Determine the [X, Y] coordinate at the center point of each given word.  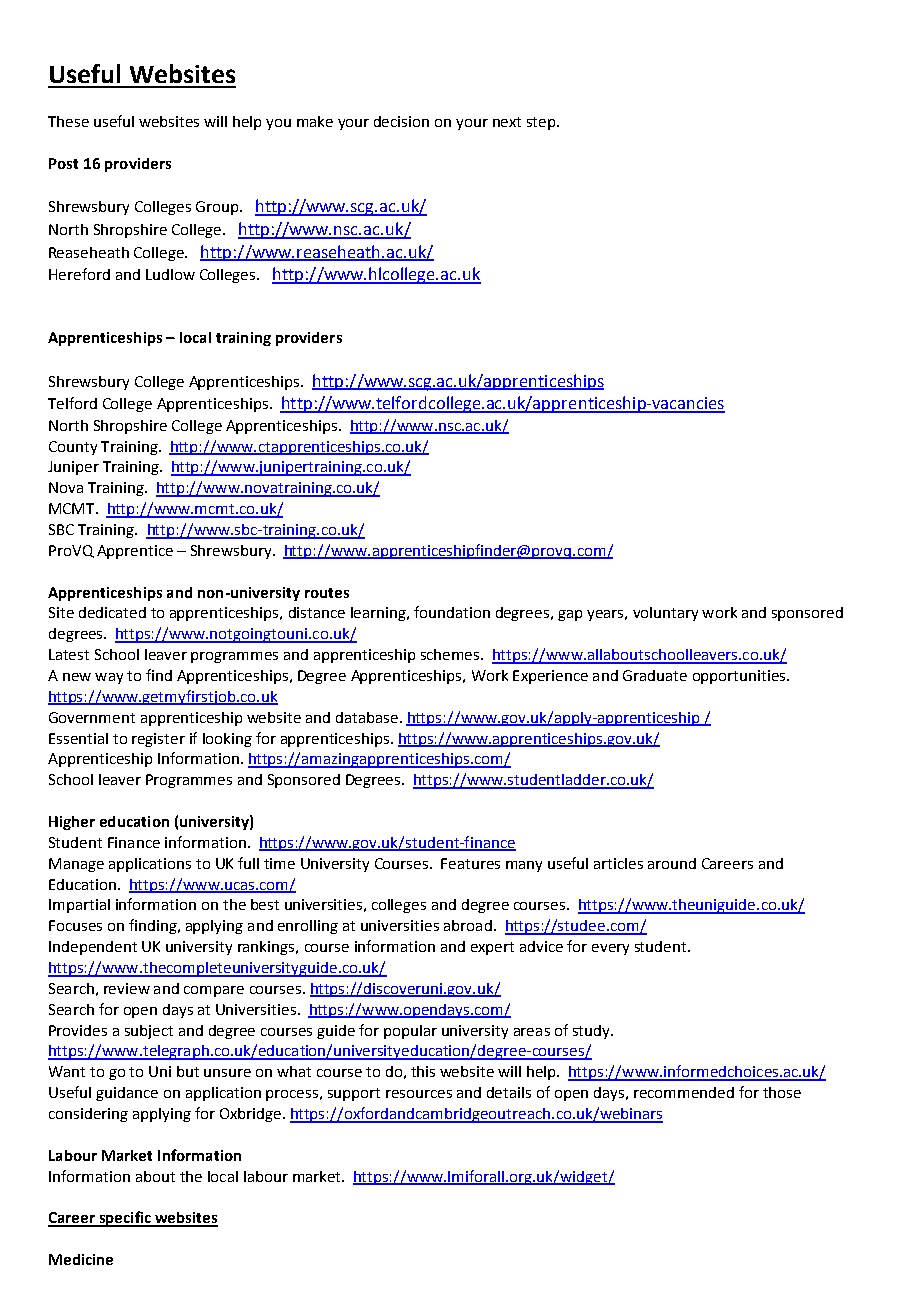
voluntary [665, 614]
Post [63, 163]
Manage [76, 865]
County [73, 448]
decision [401, 121]
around [672, 863]
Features [470, 863]
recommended [684, 1092]
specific [125, 1219]
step [541, 123]
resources [419, 1094]
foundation [452, 612]
